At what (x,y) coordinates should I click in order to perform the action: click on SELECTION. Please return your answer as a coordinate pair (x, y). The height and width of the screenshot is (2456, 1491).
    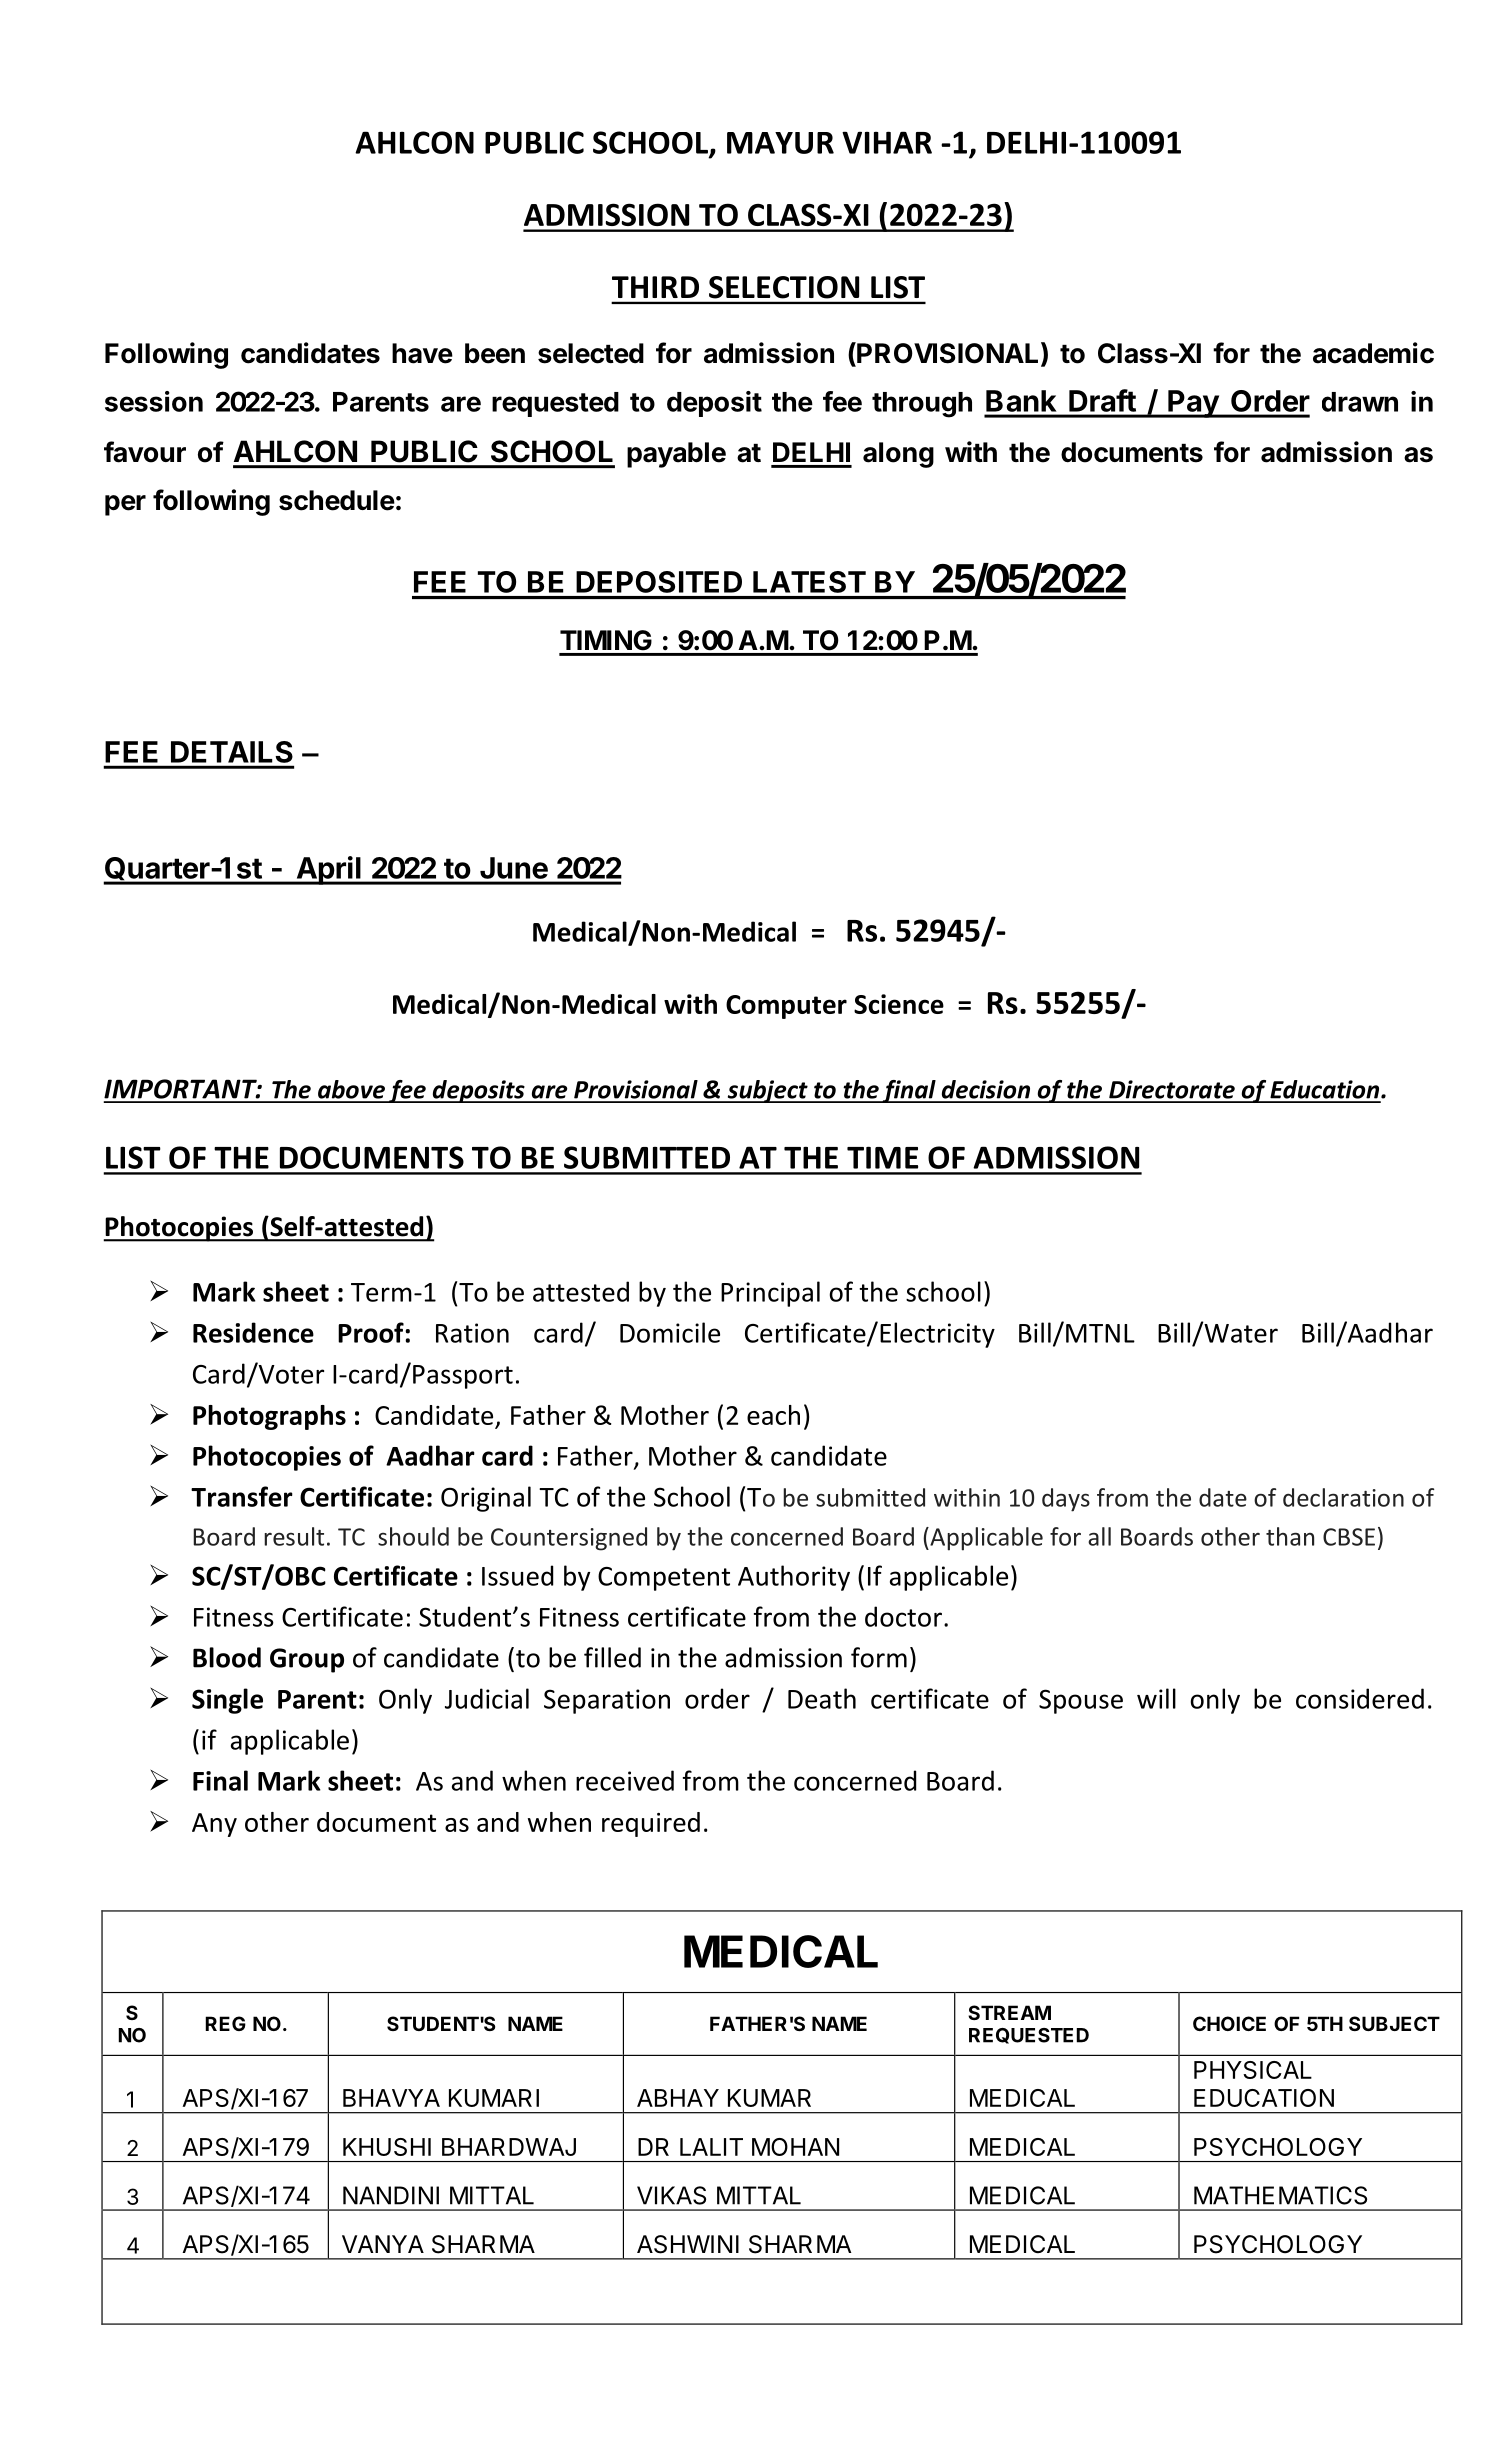
    Looking at the image, I should click on (784, 287).
